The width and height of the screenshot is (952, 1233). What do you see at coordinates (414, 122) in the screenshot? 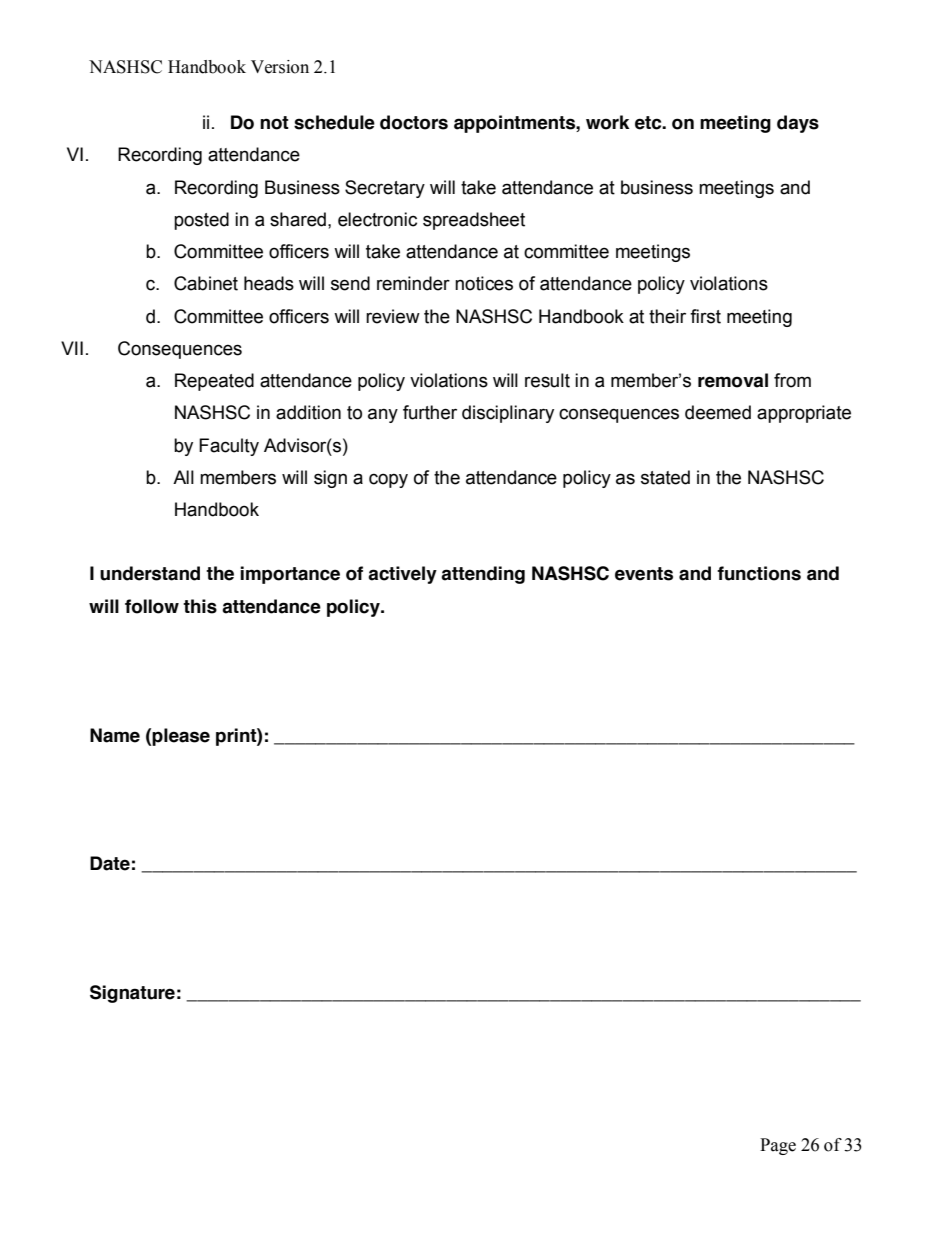
I see `doctors` at bounding box center [414, 122].
